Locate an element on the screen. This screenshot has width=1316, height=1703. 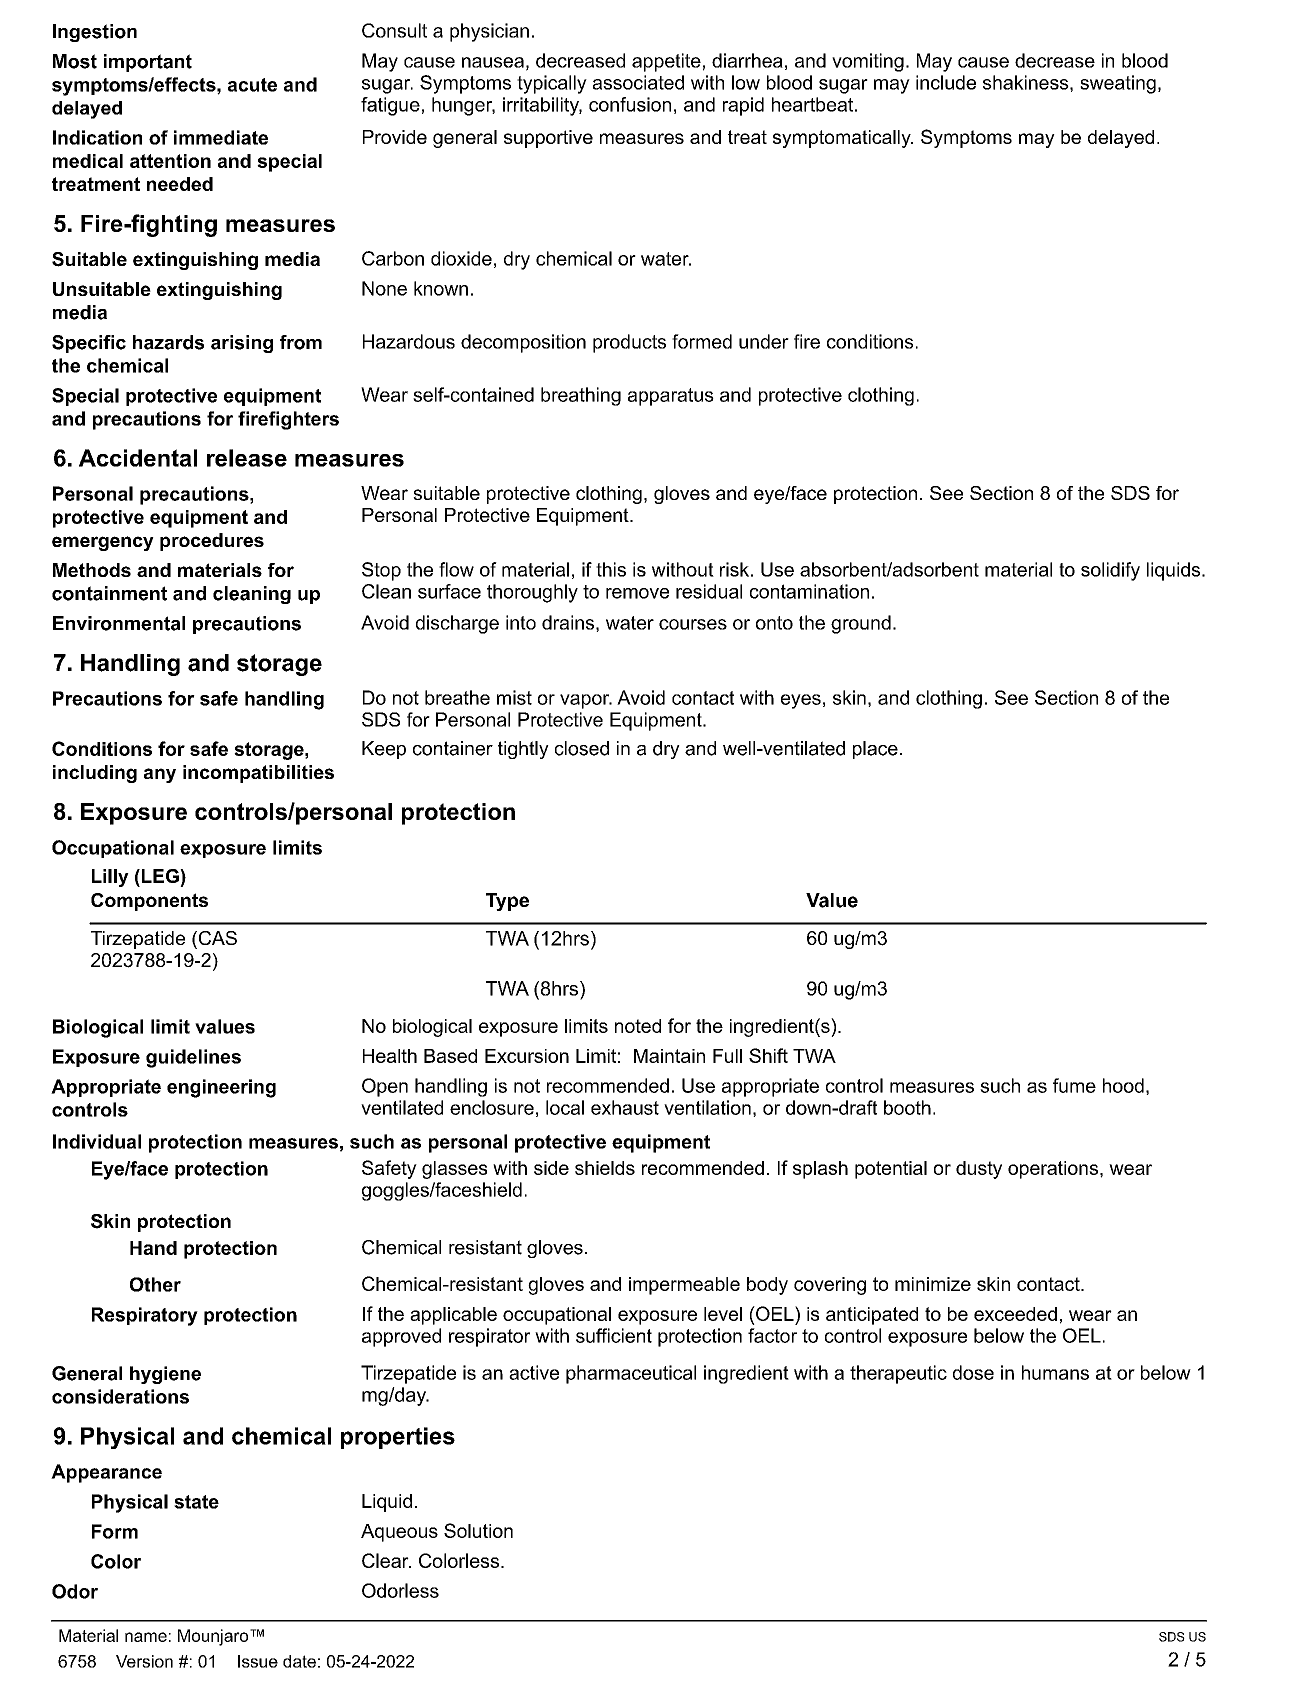
associated is located at coordinates (638, 82).
